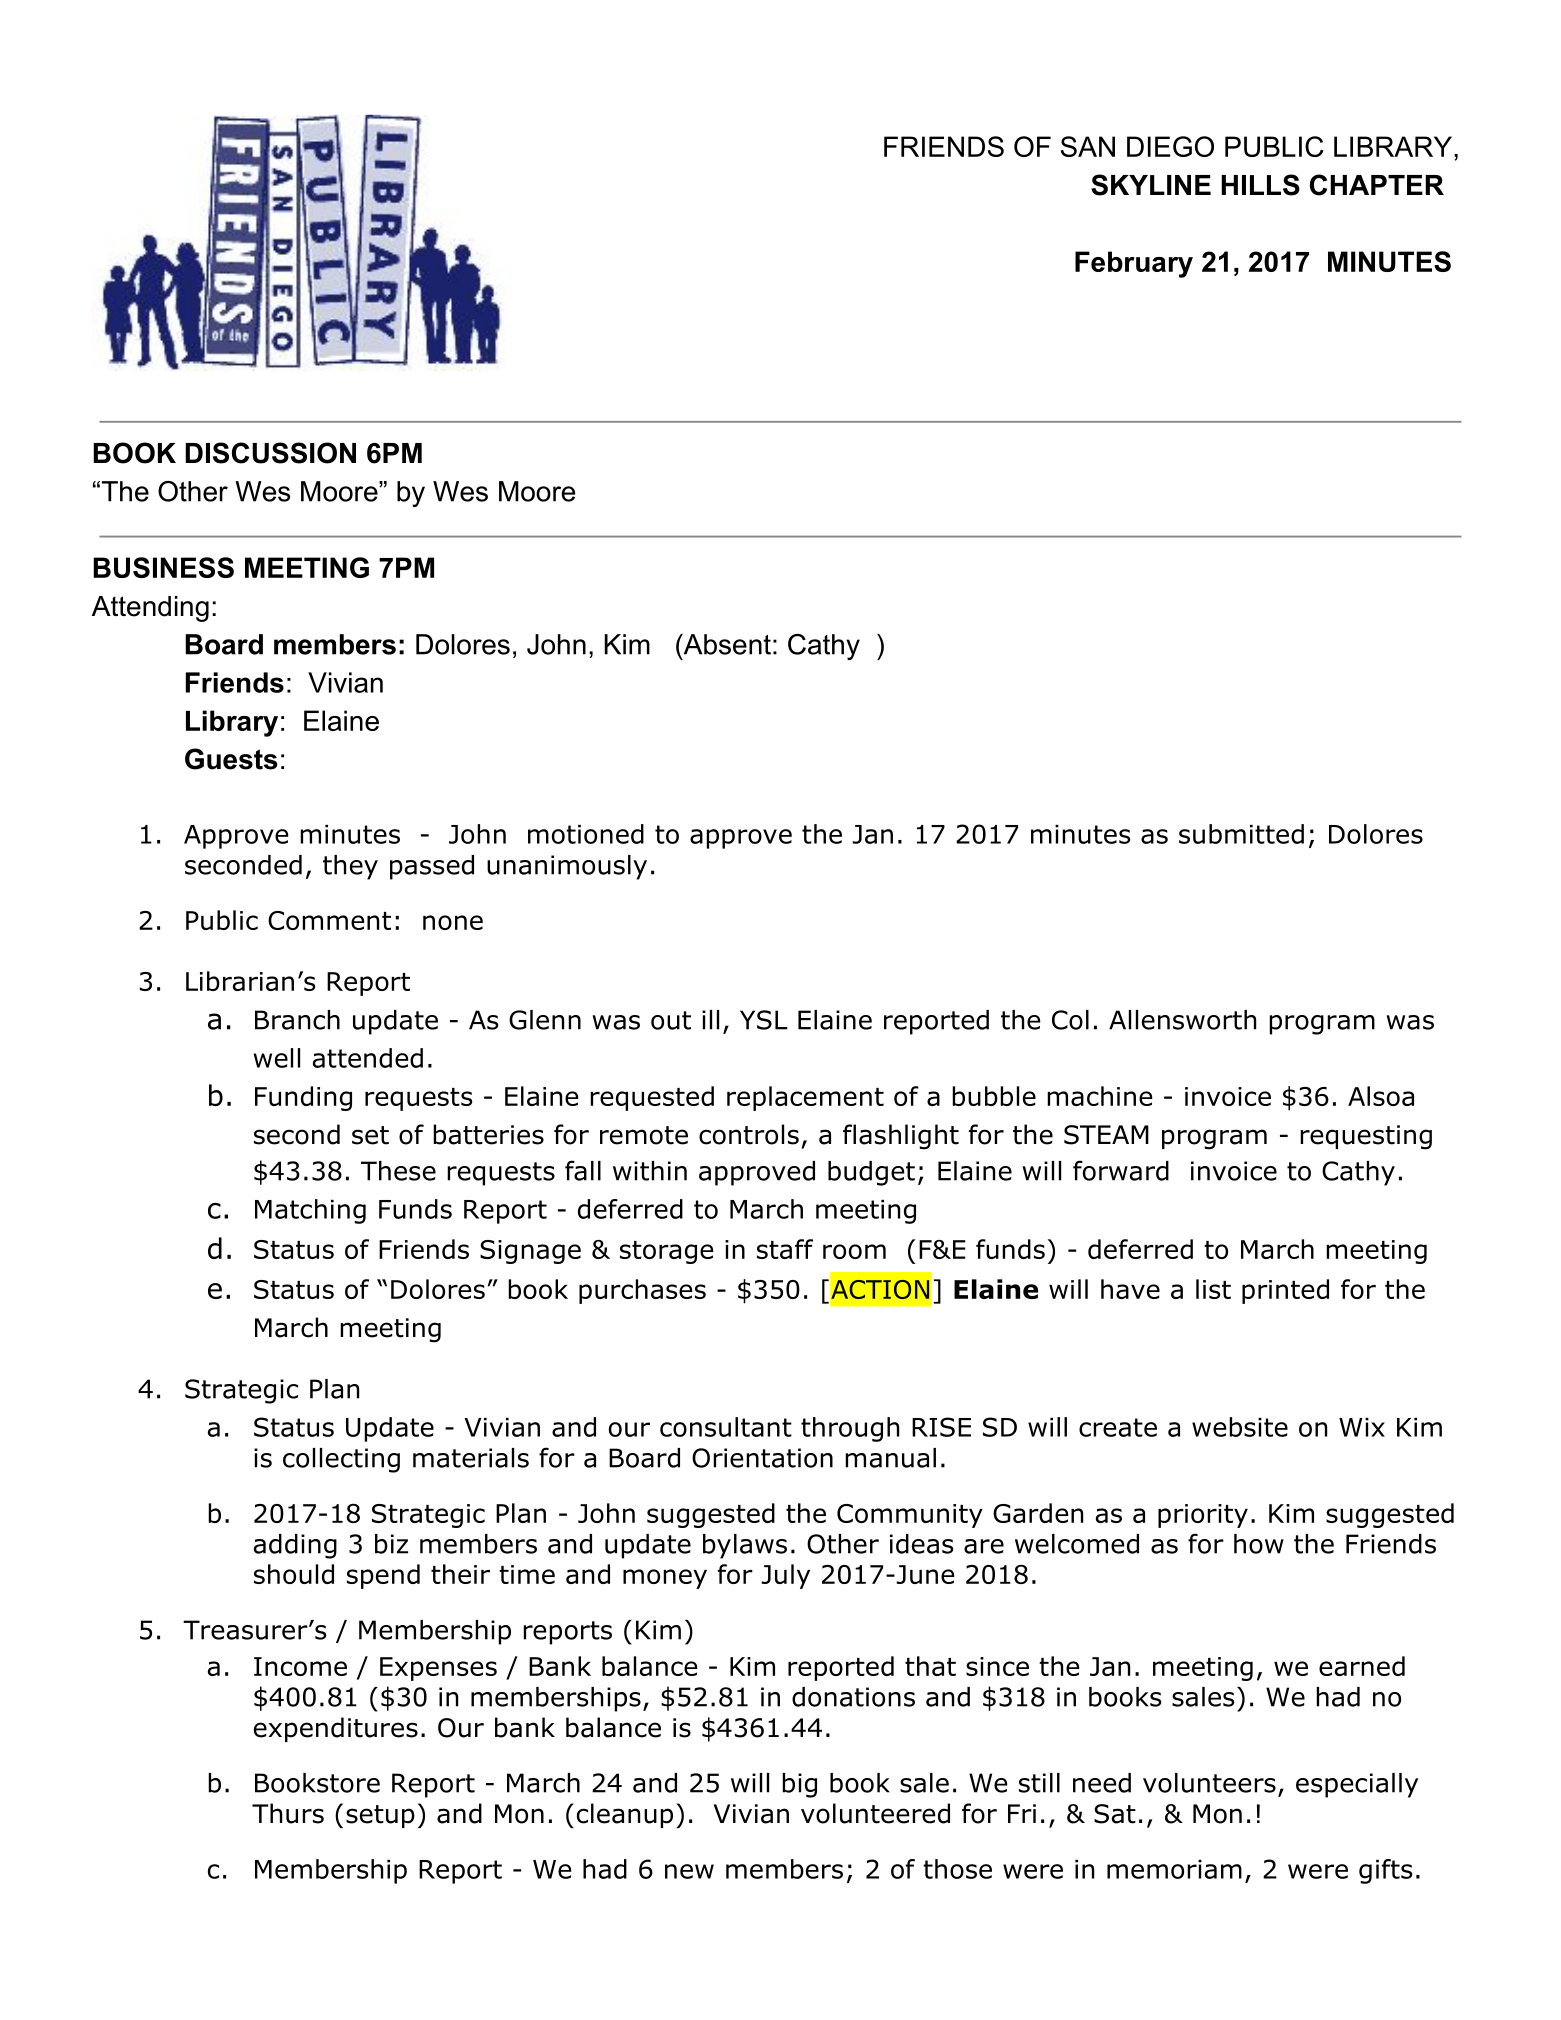  Describe the element at coordinates (288, 1813) in the document. I see `Thurs` at that location.
